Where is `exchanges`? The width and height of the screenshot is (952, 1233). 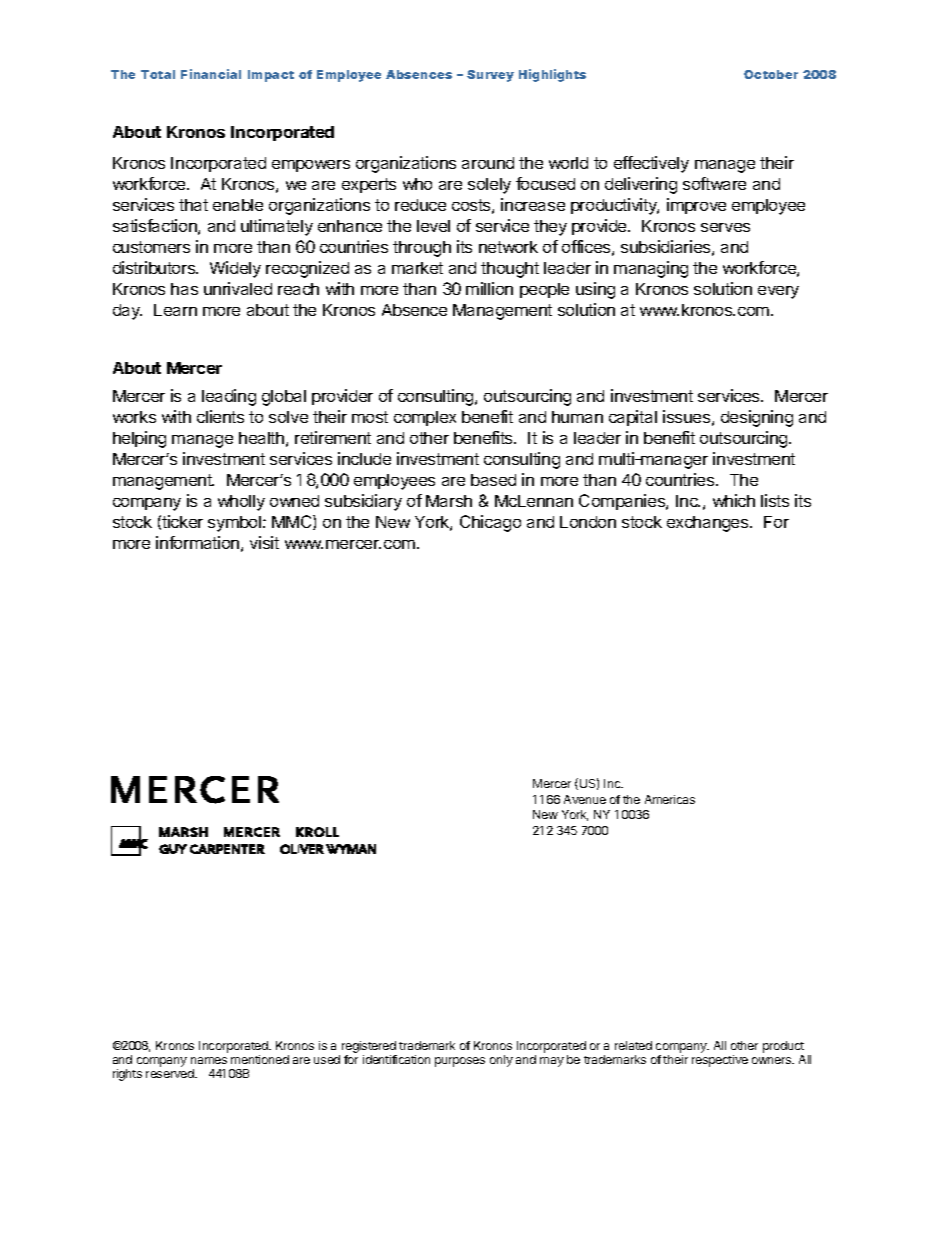
exchanges is located at coordinates (709, 524).
